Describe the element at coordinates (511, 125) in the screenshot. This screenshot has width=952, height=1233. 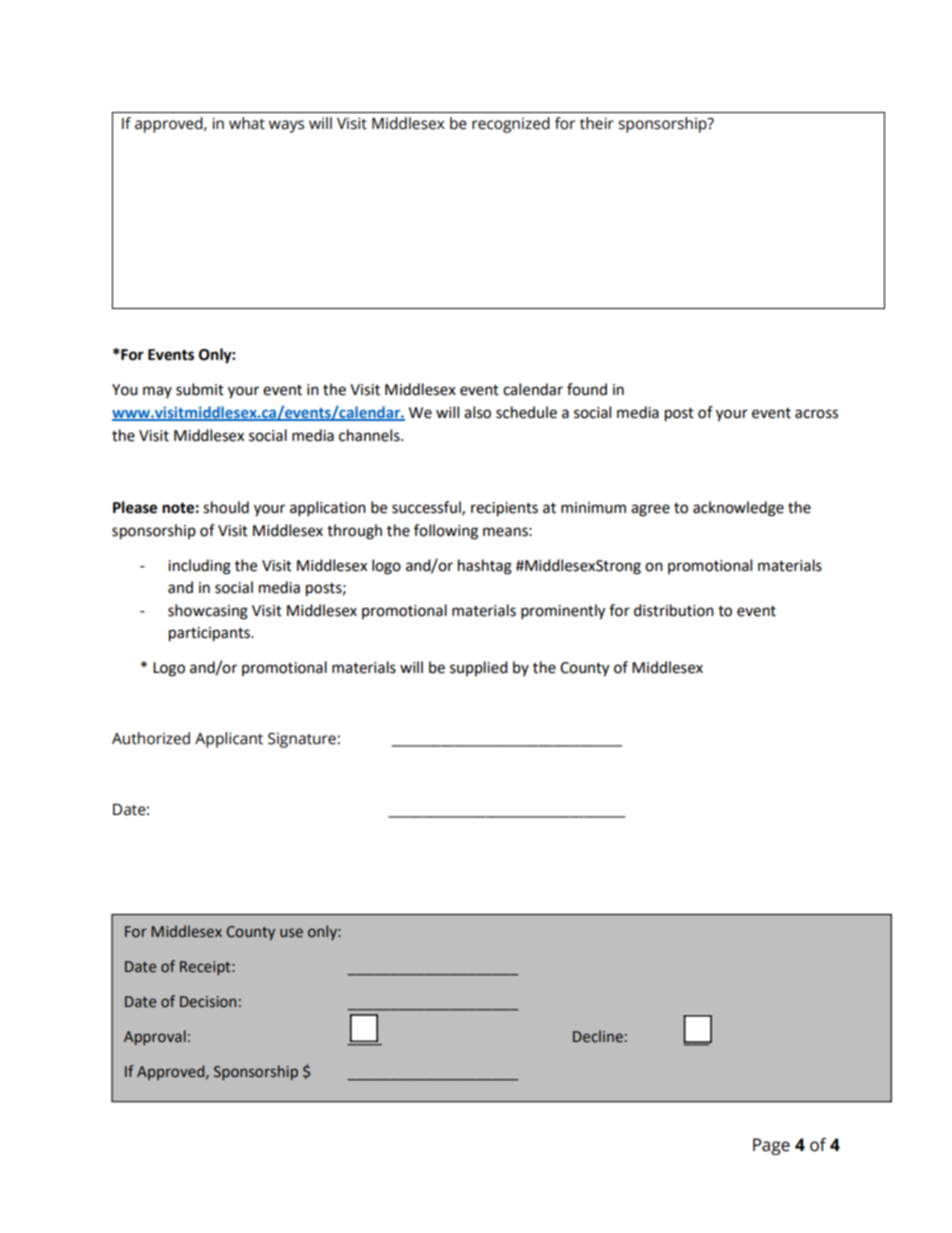
I see `recognized` at that location.
